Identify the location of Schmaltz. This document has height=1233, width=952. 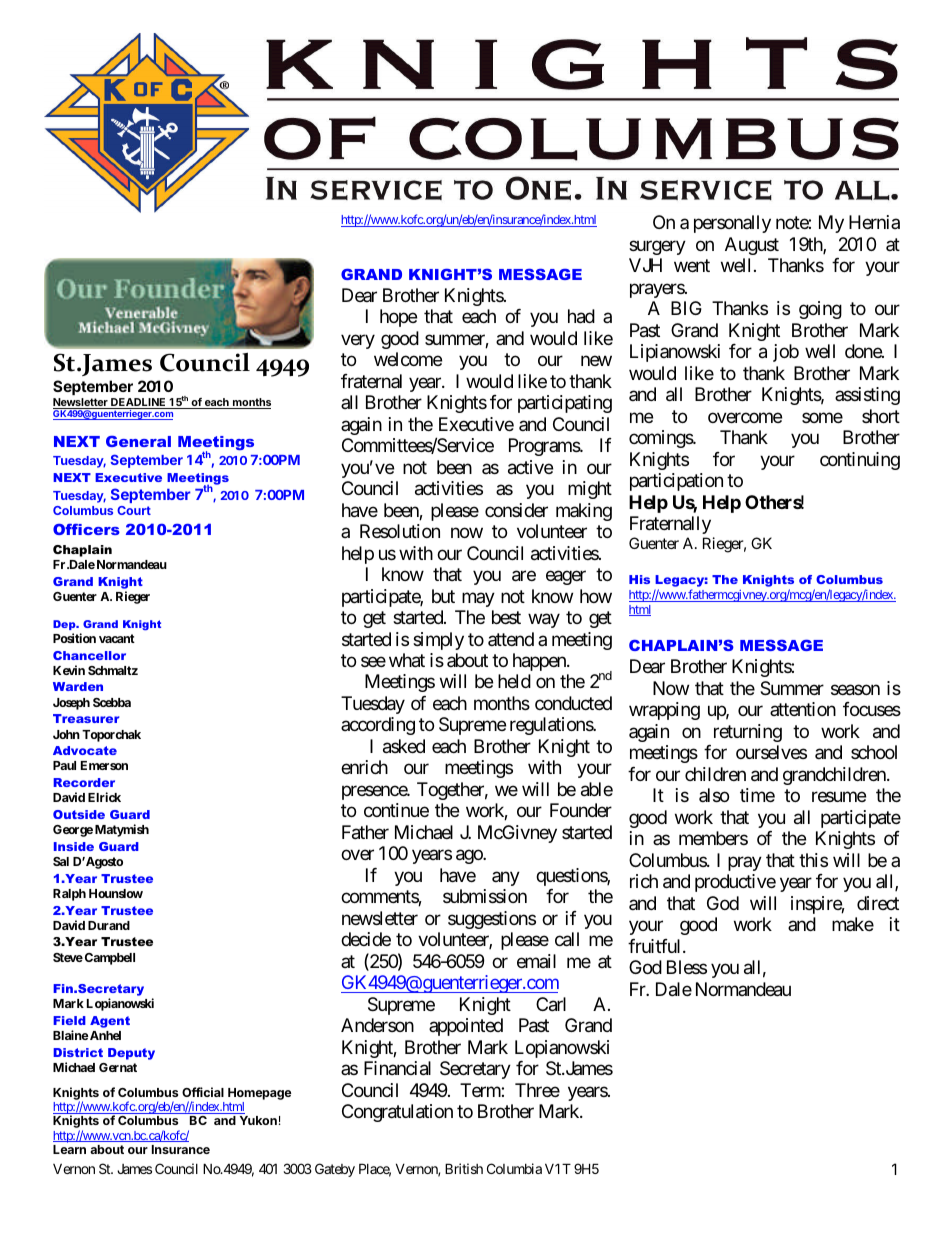
(113, 670).
